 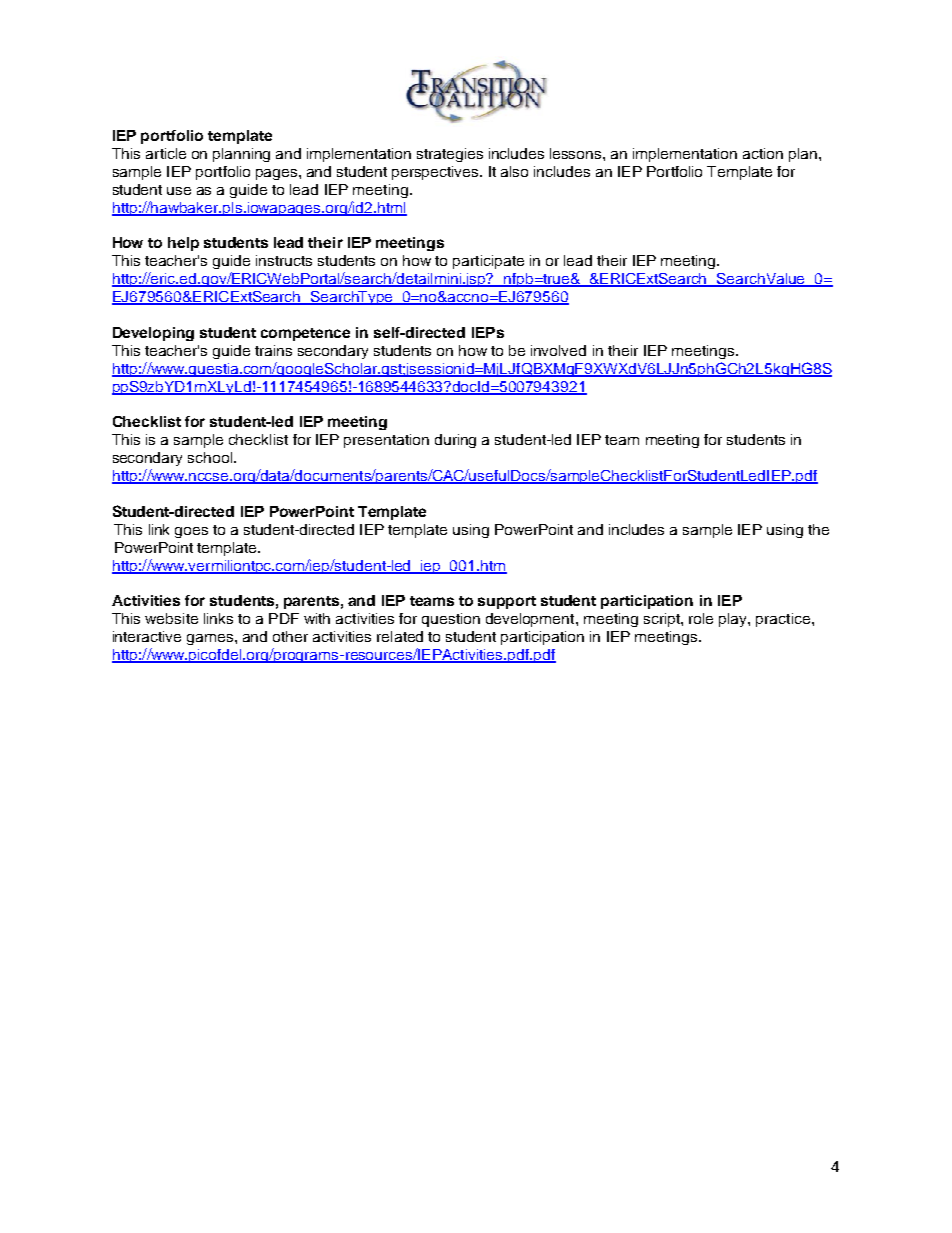 I want to click on during, so click(x=455, y=441).
